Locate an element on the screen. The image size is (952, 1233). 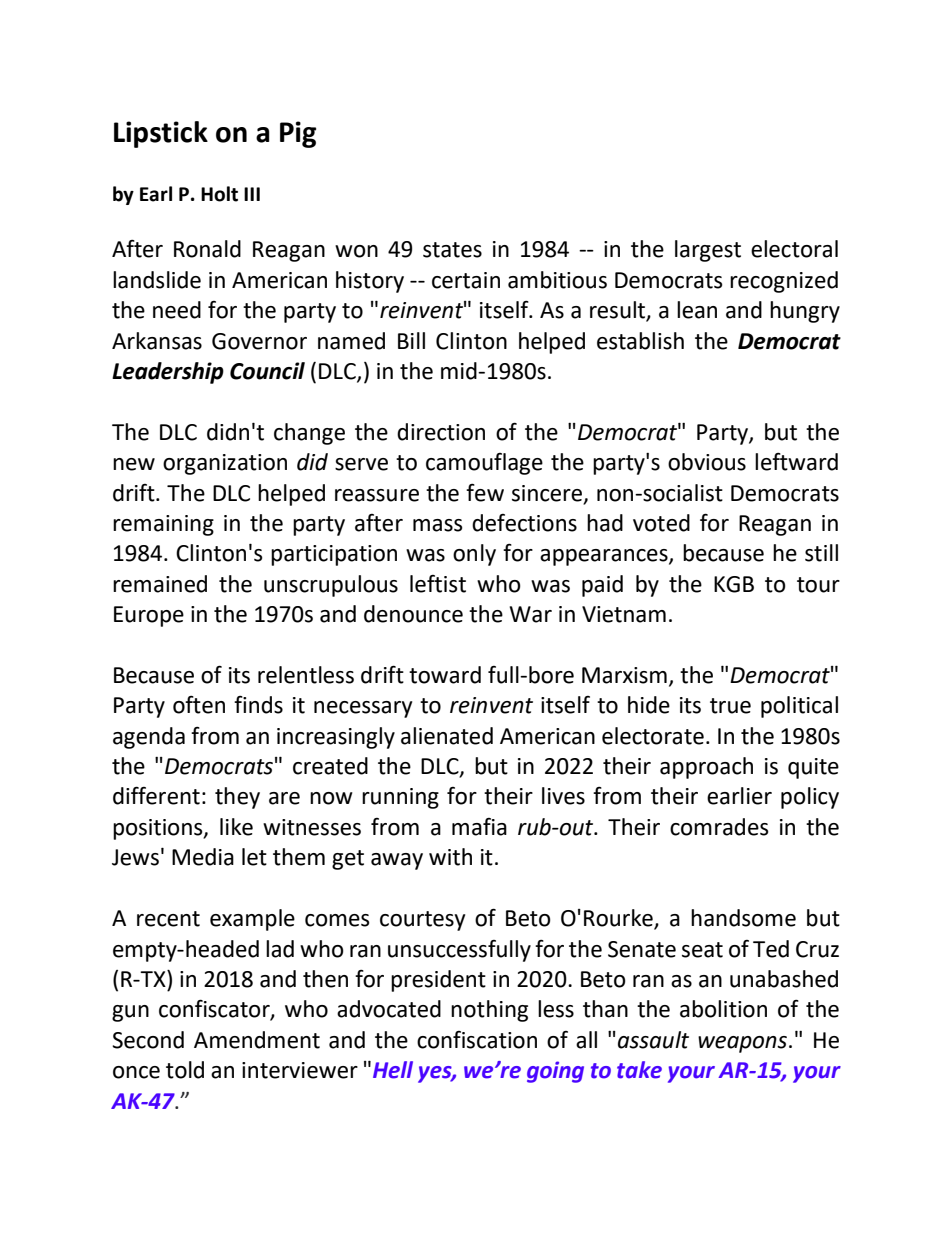
organization is located at coordinates (225, 464).
